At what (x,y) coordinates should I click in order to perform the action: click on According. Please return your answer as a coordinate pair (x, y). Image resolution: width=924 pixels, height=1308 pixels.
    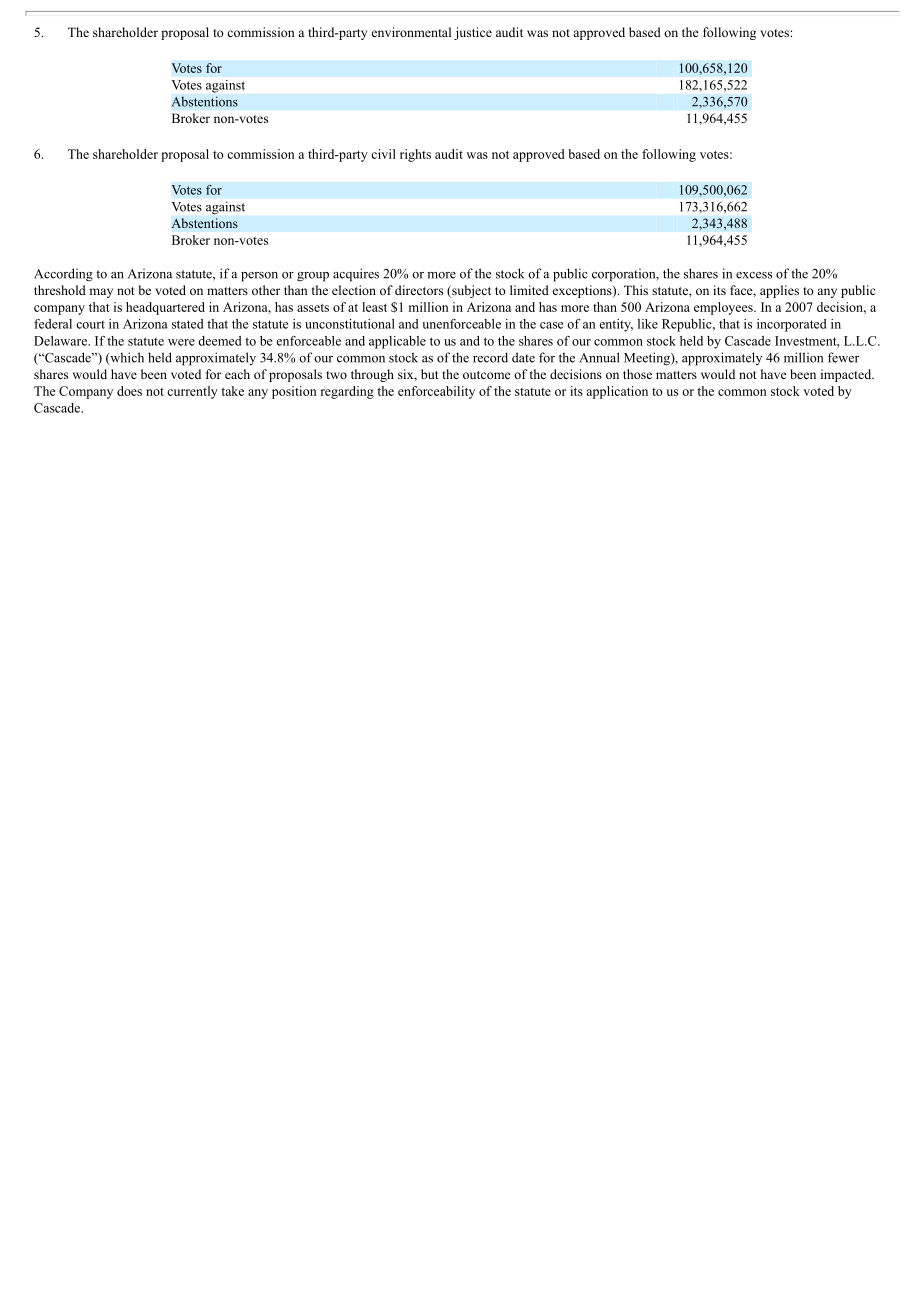
    Looking at the image, I should click on (63, 275).
